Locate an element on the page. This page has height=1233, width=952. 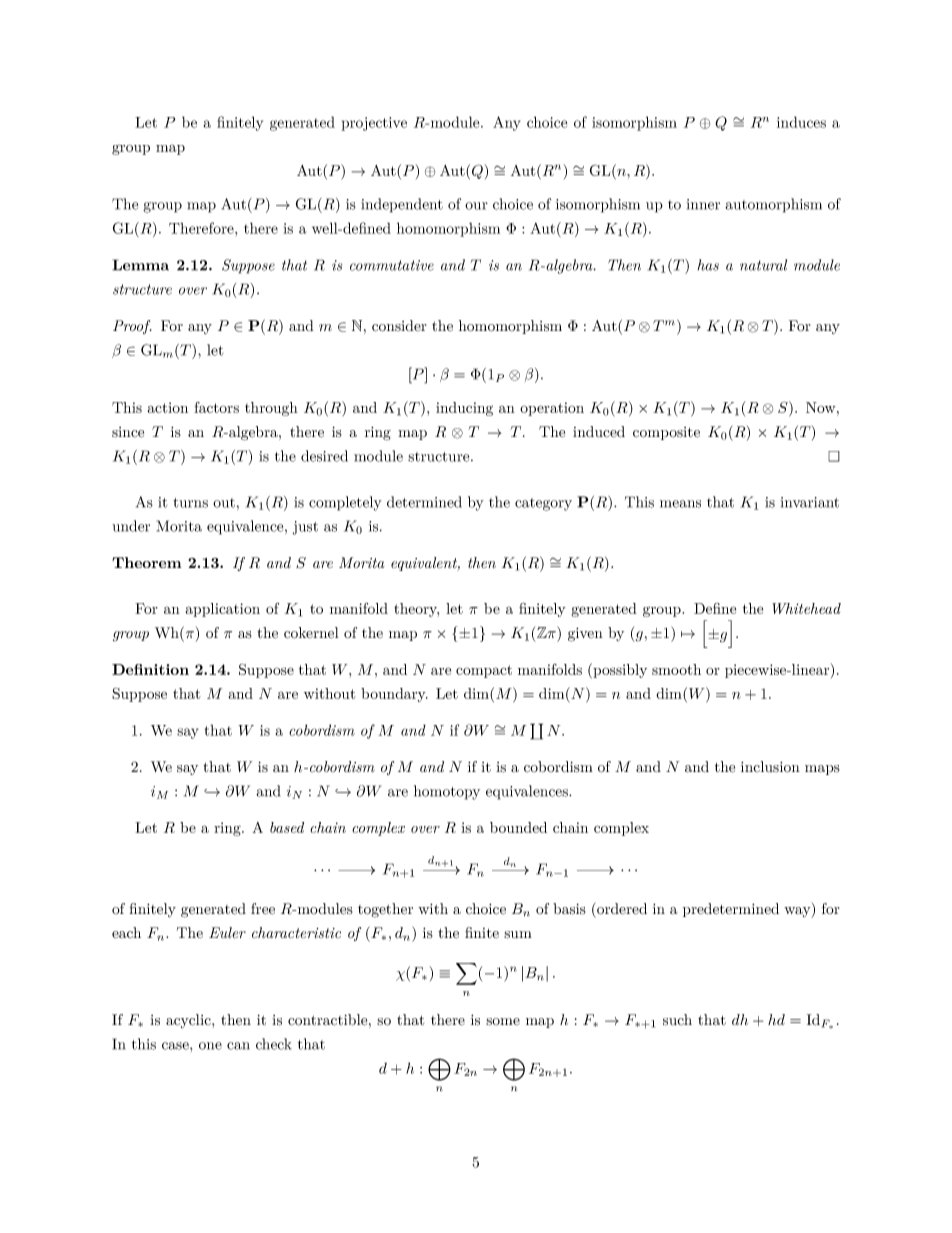
some is located at coordinates (503, 1022).
